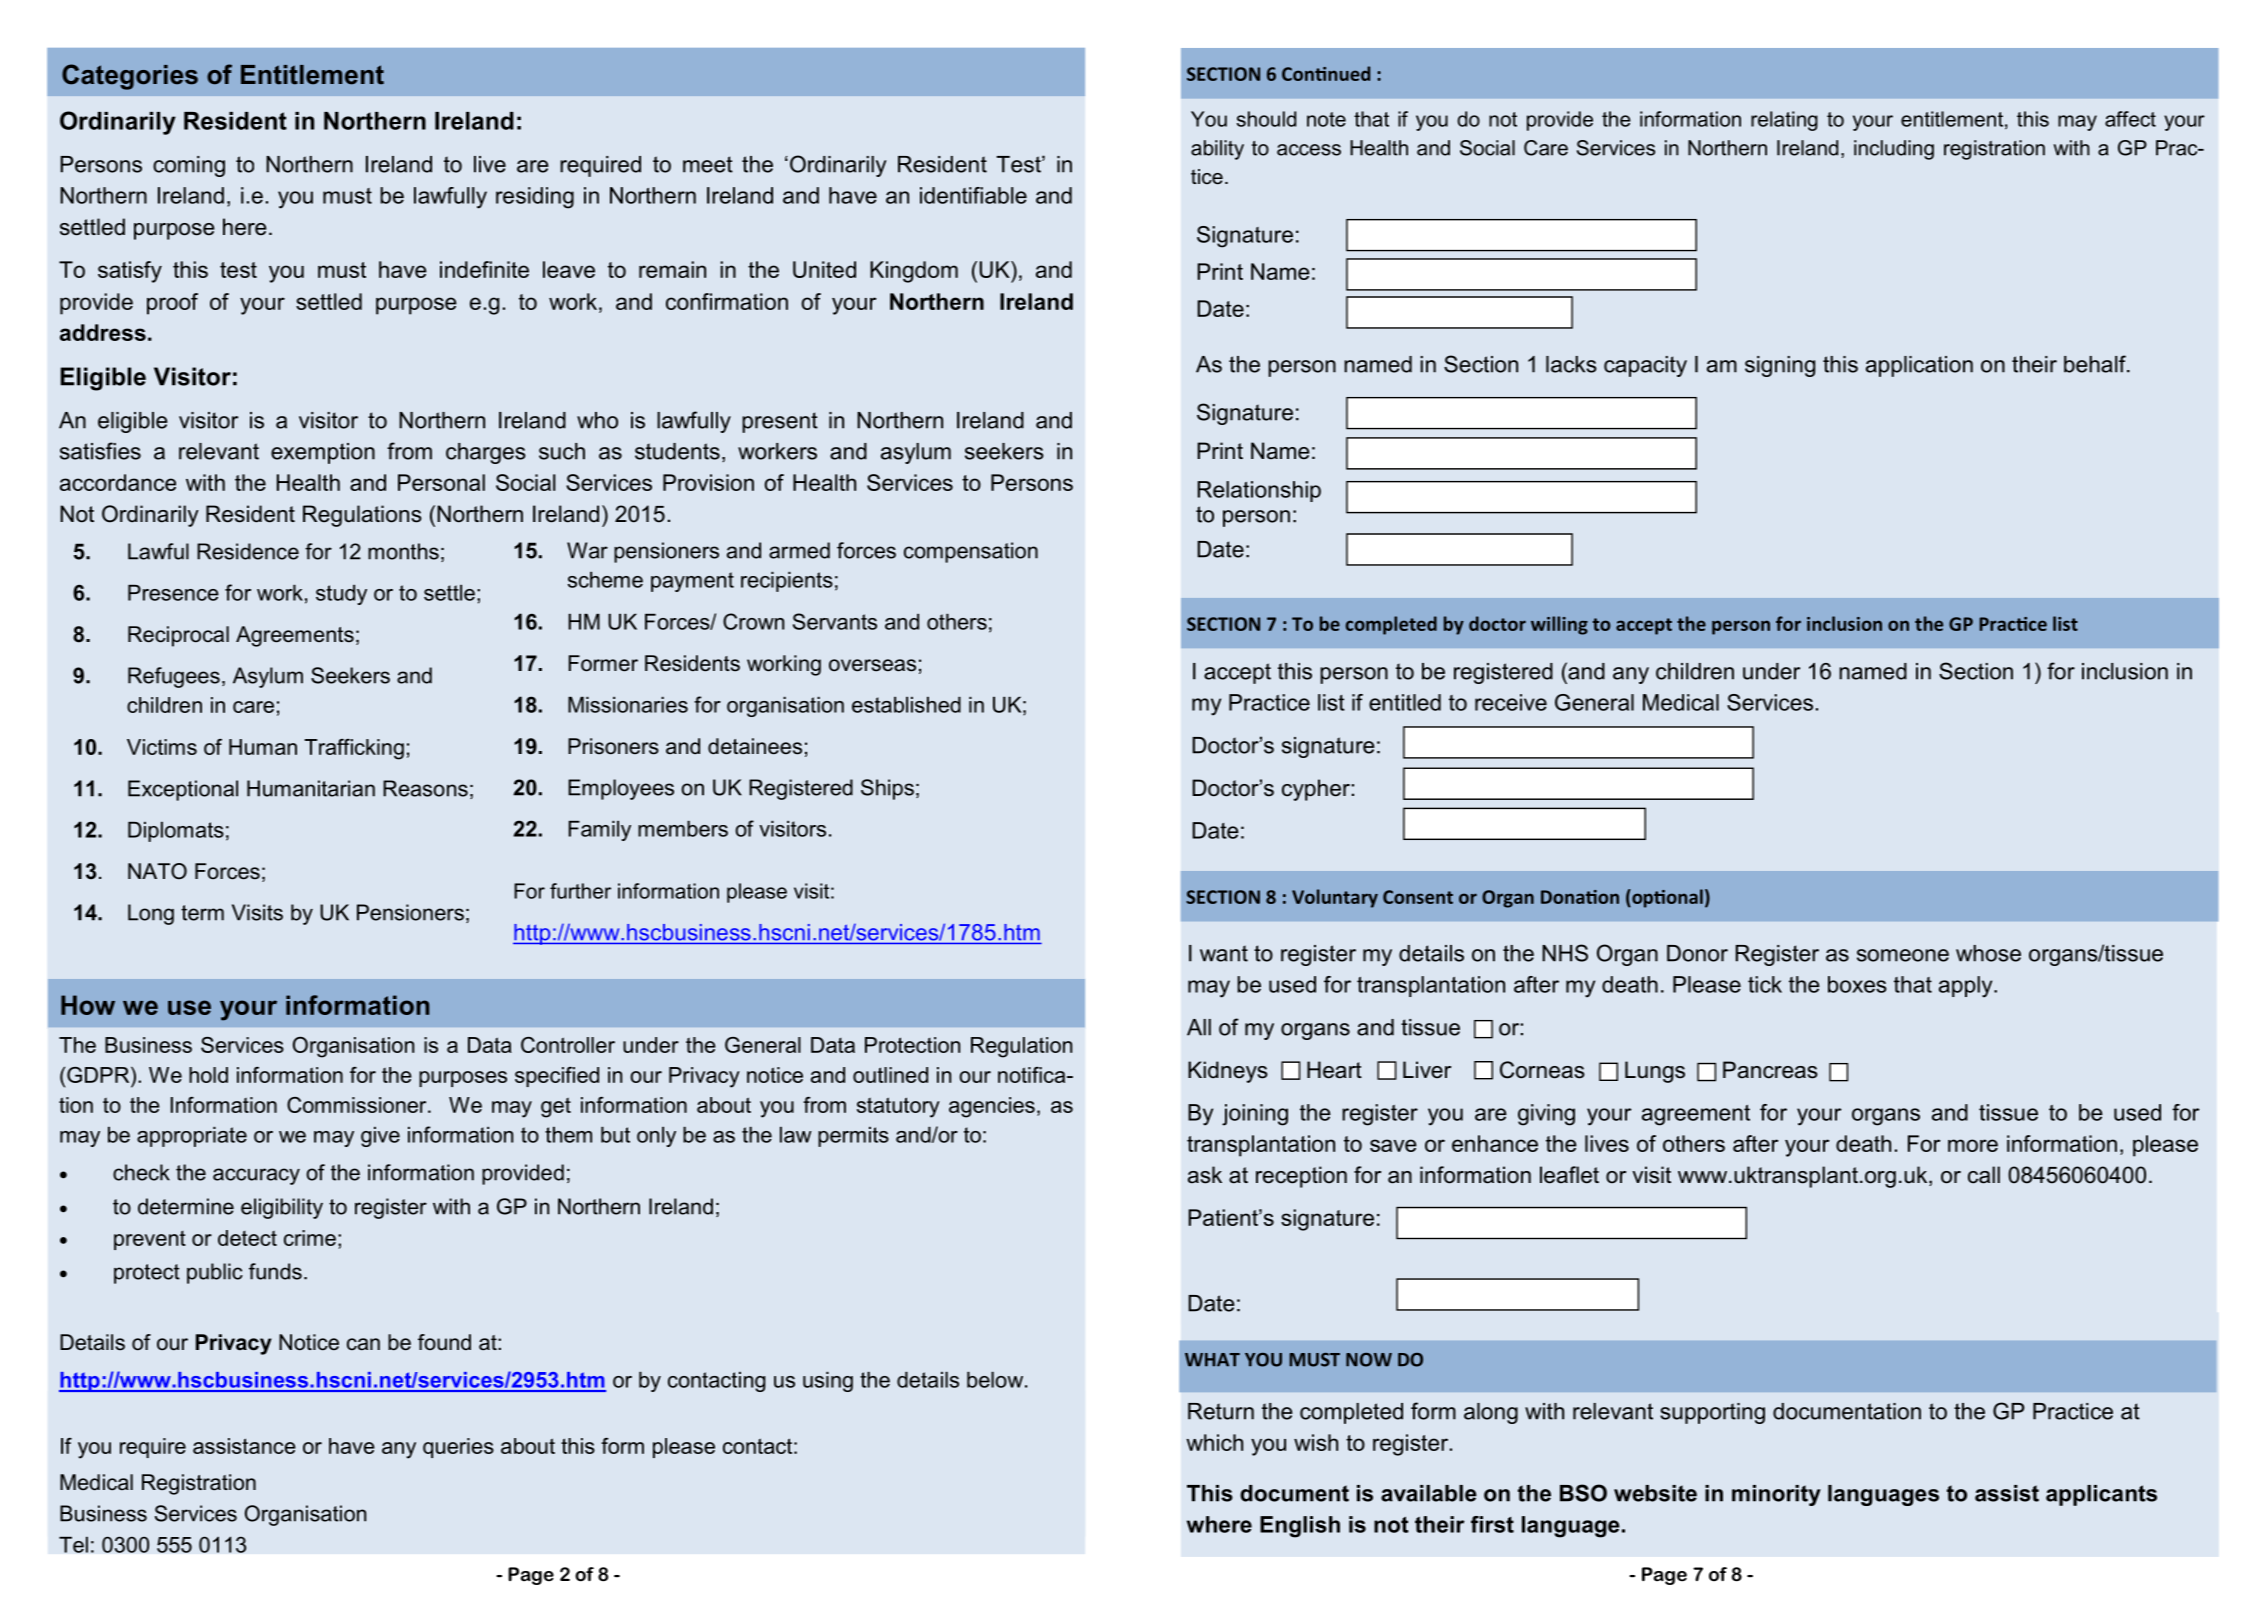 The image size is (2266, 1603). Describe the element at coordinates (208, 1075) in the screenshot. I see `hold` at that location.
